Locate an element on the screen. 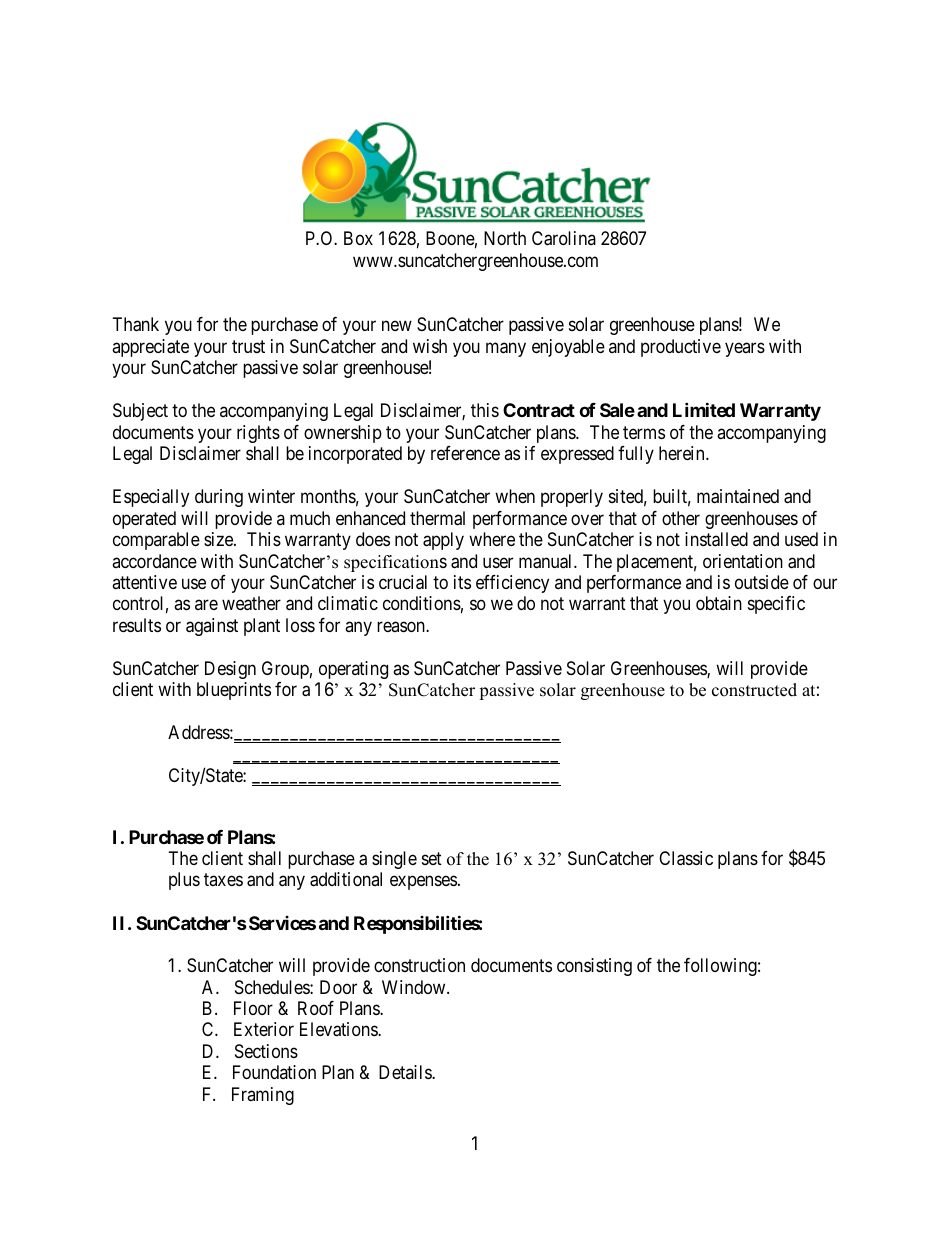 This screenshot has height=1233, width=952. rights is located at coordinates (258, 434).
